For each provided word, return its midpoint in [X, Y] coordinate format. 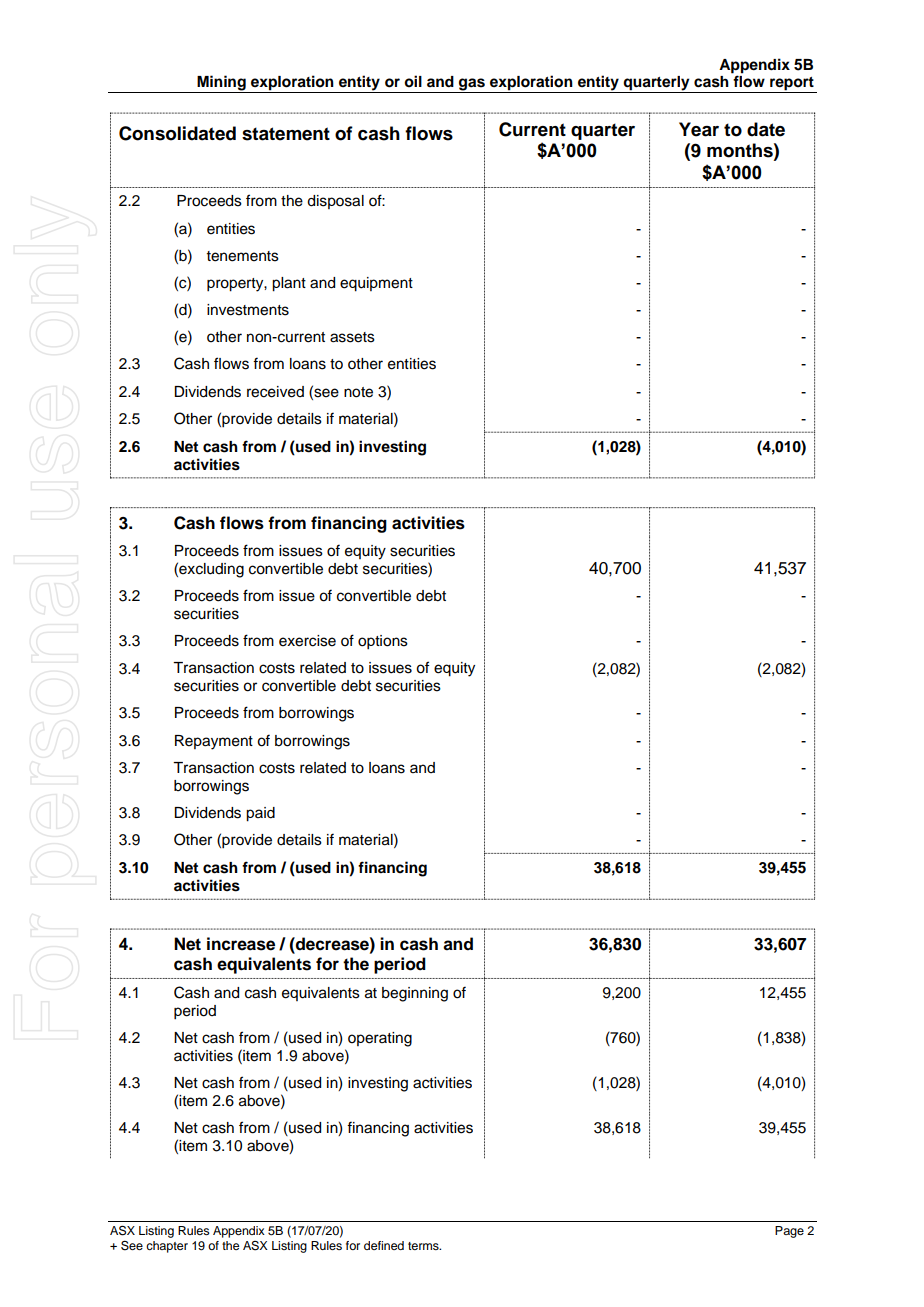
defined [384, 1245]
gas [472, 85]
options [383, 642]
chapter [167, 1247]
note [358, 392]
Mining [221, 84]
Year [699, 129]
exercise [307, 641]
